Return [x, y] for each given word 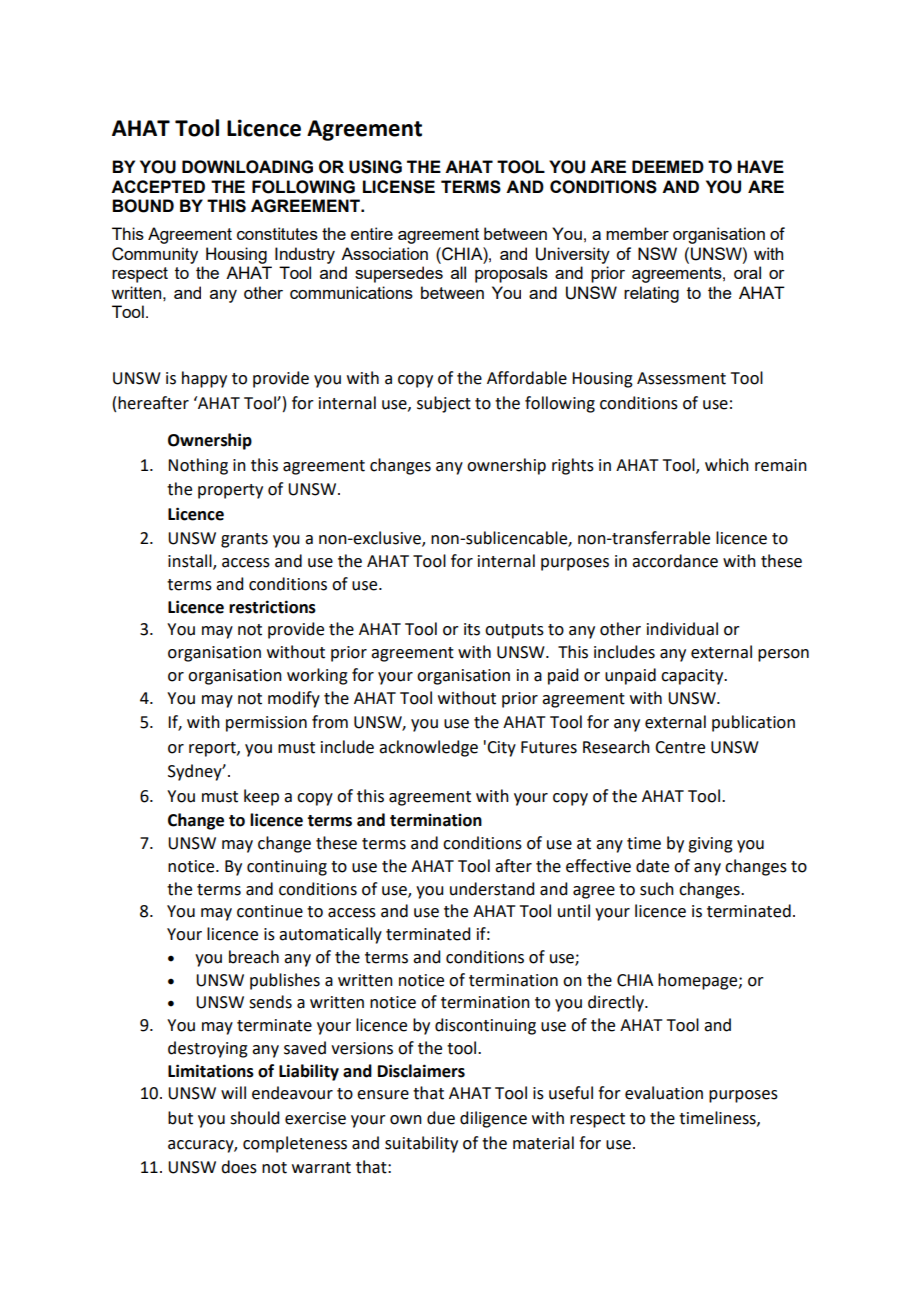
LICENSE [399, 187]
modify [294, 699]
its [472, 629]
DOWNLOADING [247, 167]
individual [682, 629]
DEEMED [668, 166]
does [239, 1167]
